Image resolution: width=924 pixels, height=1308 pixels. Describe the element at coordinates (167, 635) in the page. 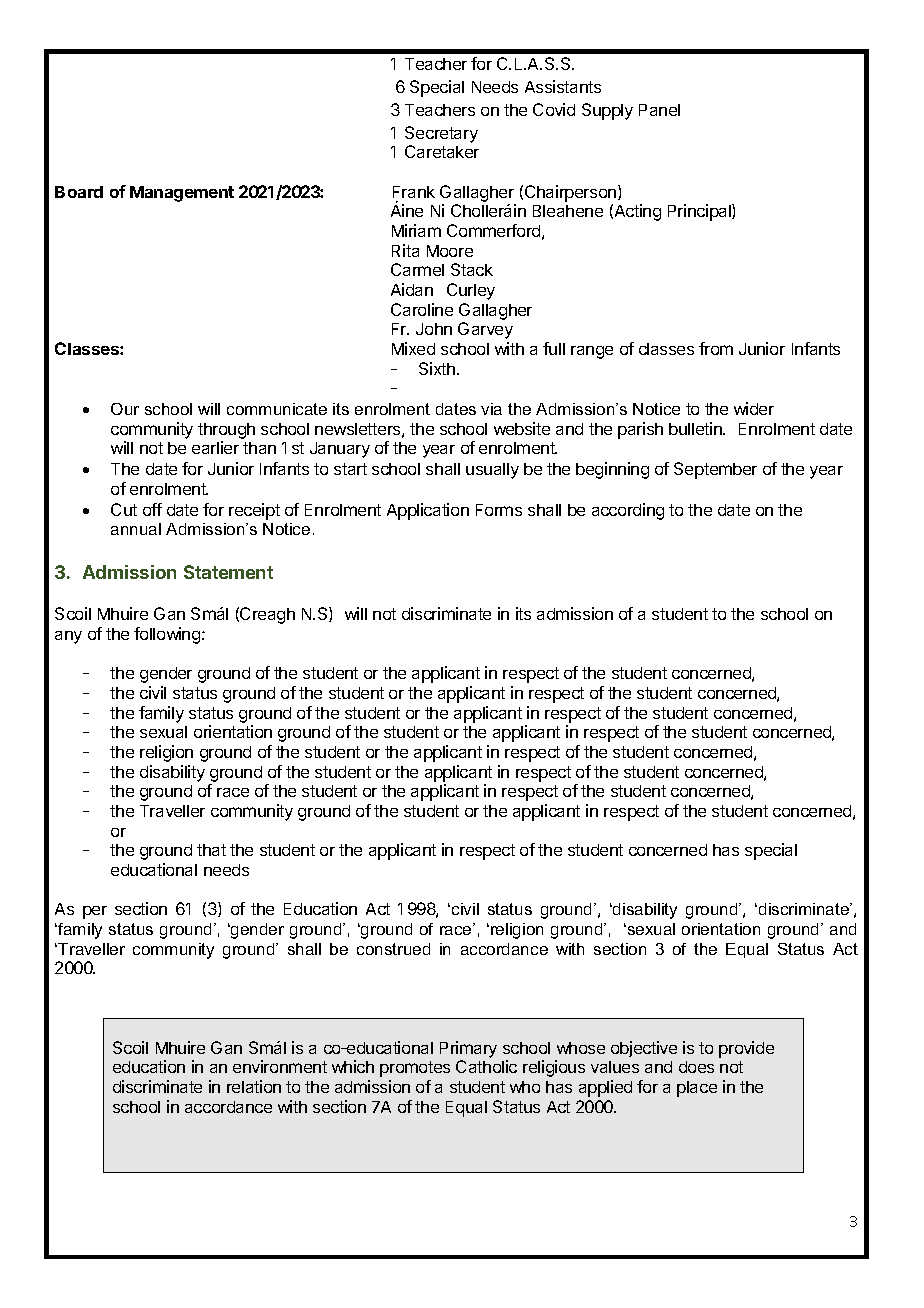

I see `following` at that location.
